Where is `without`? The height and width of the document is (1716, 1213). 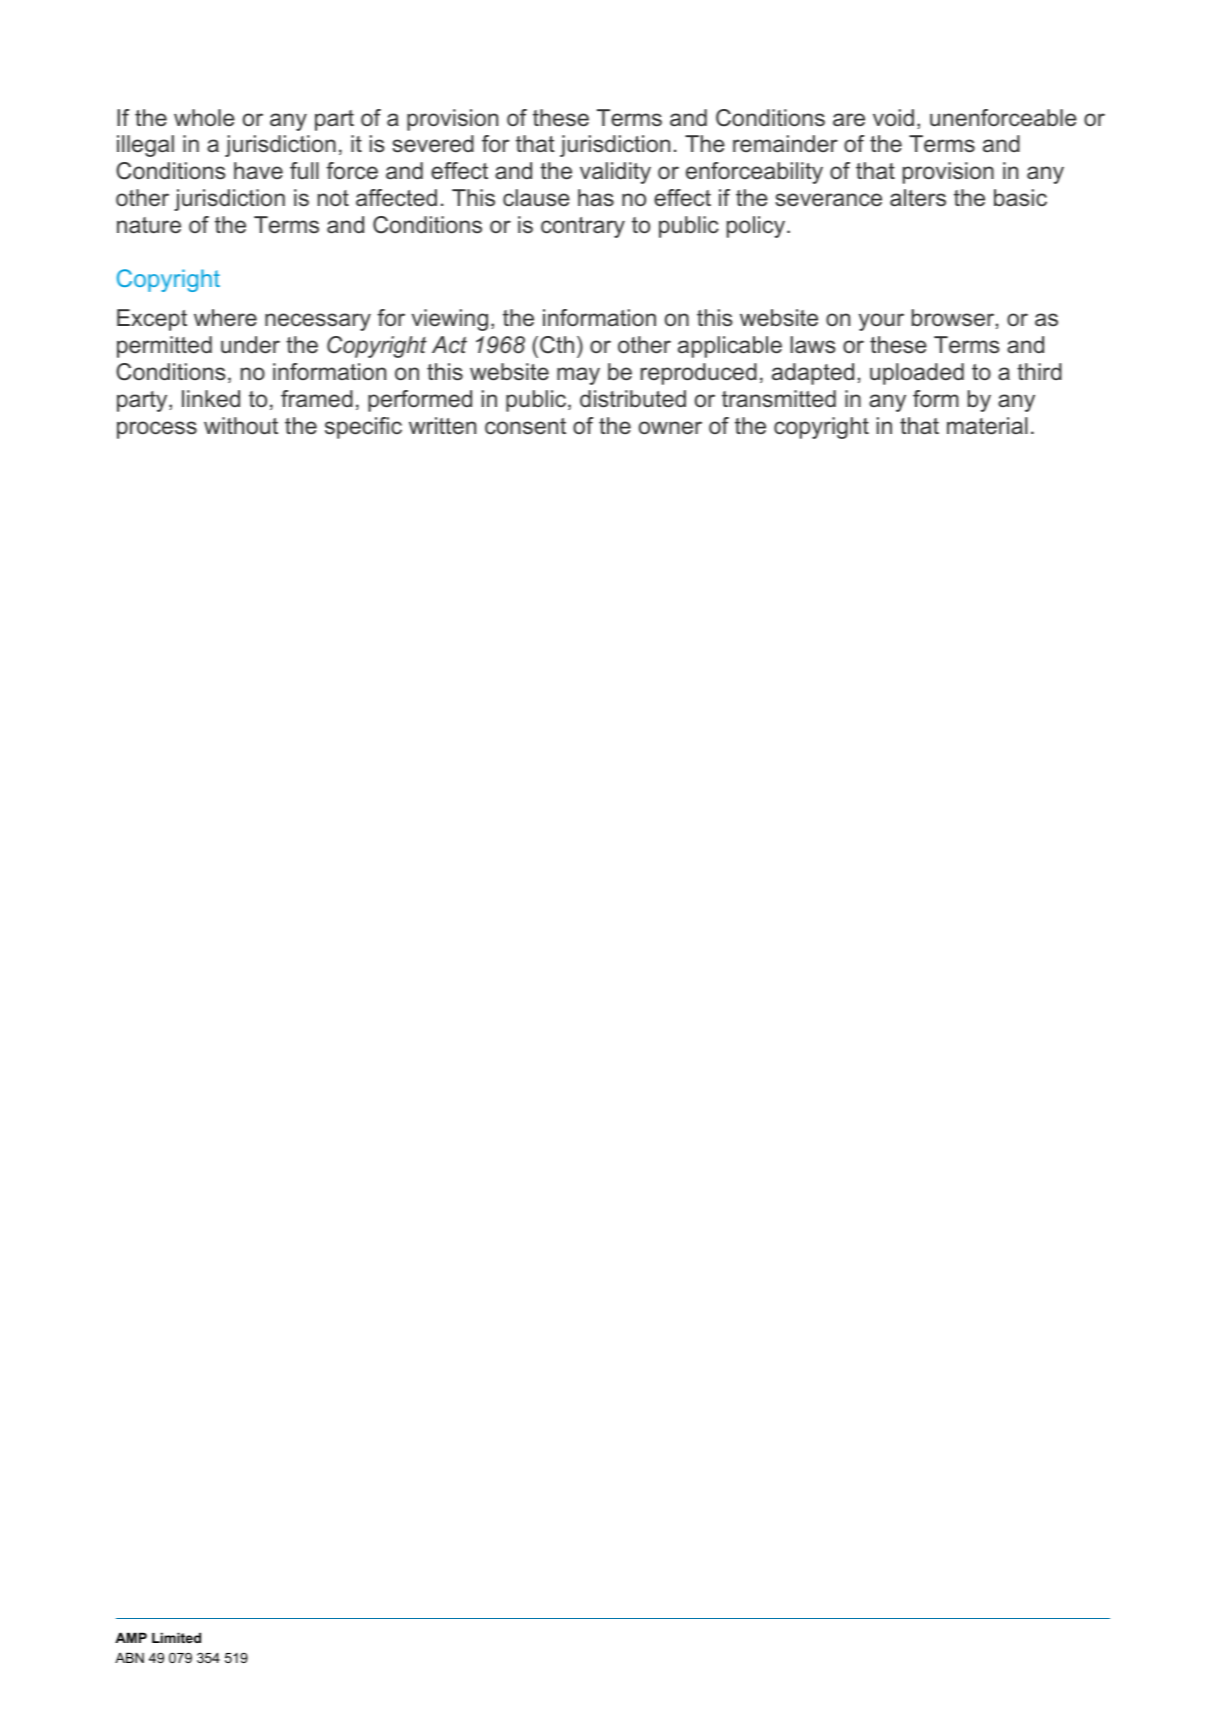 without is located at coordinates (241, 426).
